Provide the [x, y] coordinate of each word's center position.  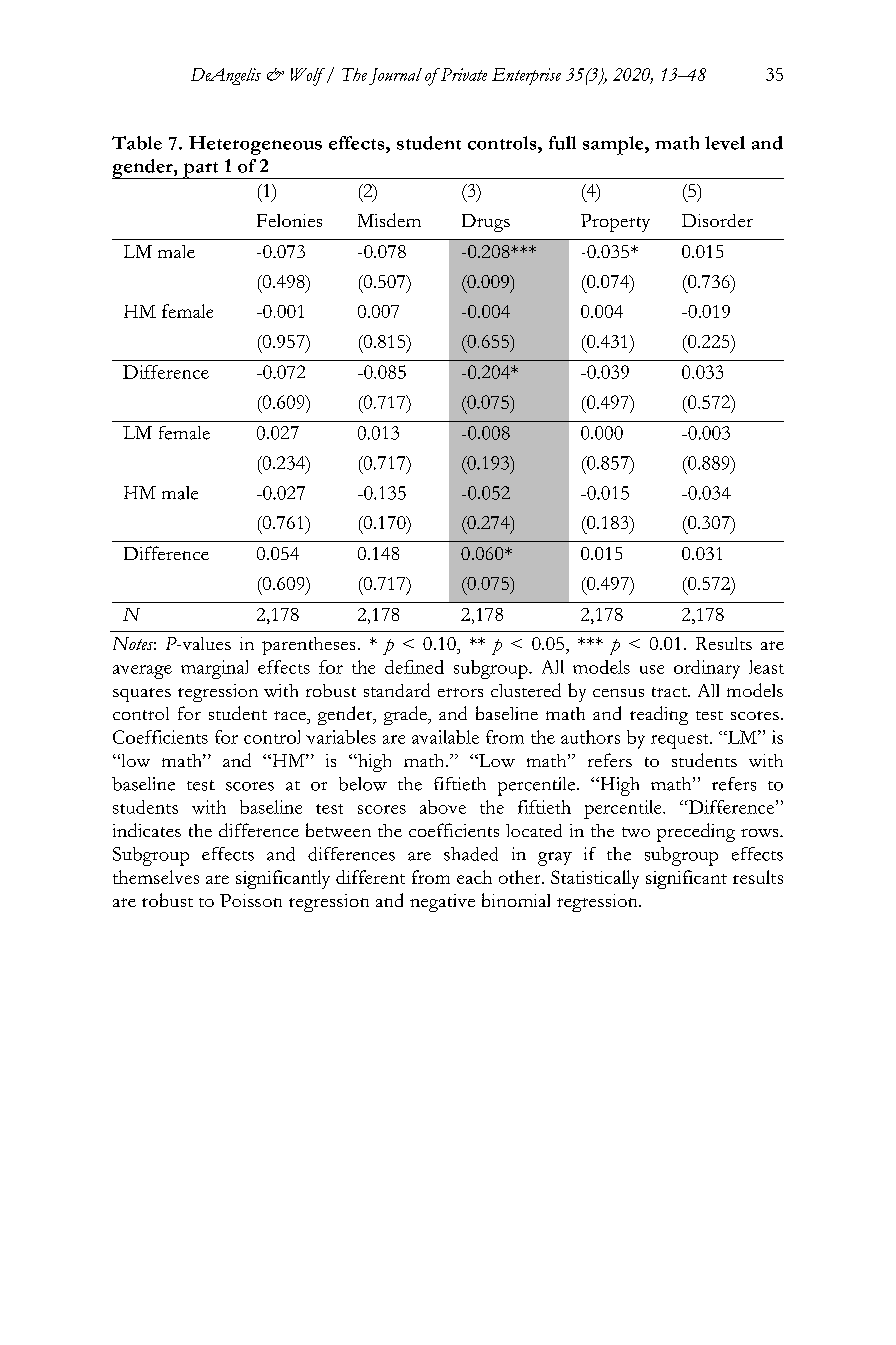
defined [414, 667]
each [474, 877]
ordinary [707, 669]
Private [463, 74]
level [725, 143]
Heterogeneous [255, 145]
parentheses [308, 646]
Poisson [251, 900]
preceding [696, 832]
